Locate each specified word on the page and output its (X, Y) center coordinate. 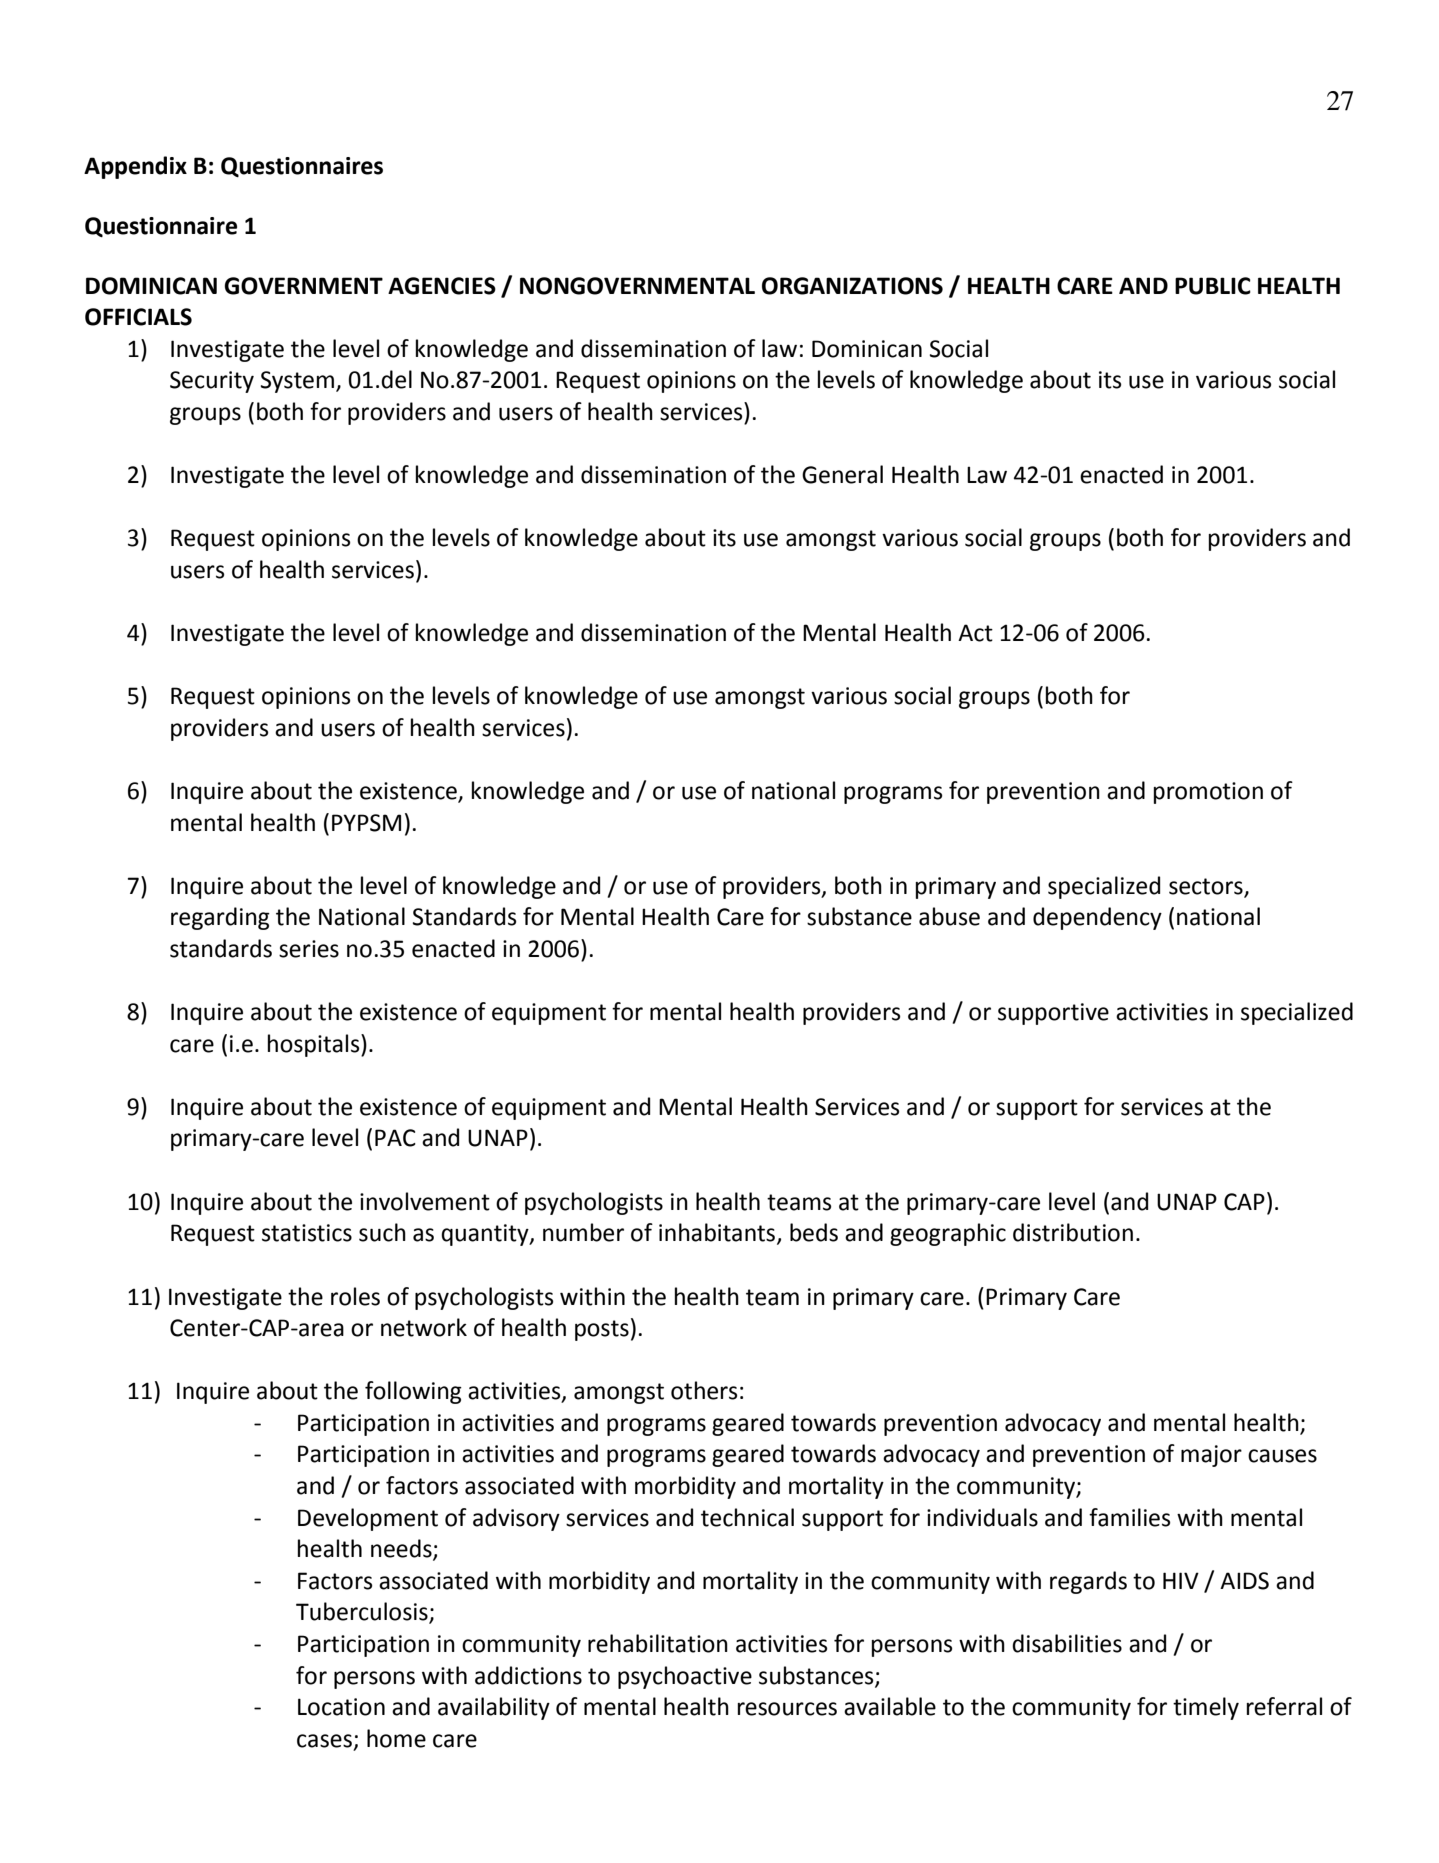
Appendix (135, 167)
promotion (1208, 793)
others (704, 1390)
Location (341, 1707)
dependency (1097, 918)
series (309, 949)
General (842, 474)
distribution (1073, 1232)
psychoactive (685, 1677)
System (297, 382)
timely (1206, 1708)
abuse (949, 916)
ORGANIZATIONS (852, 286)
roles (355, 1296)
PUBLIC (1213, 286)
